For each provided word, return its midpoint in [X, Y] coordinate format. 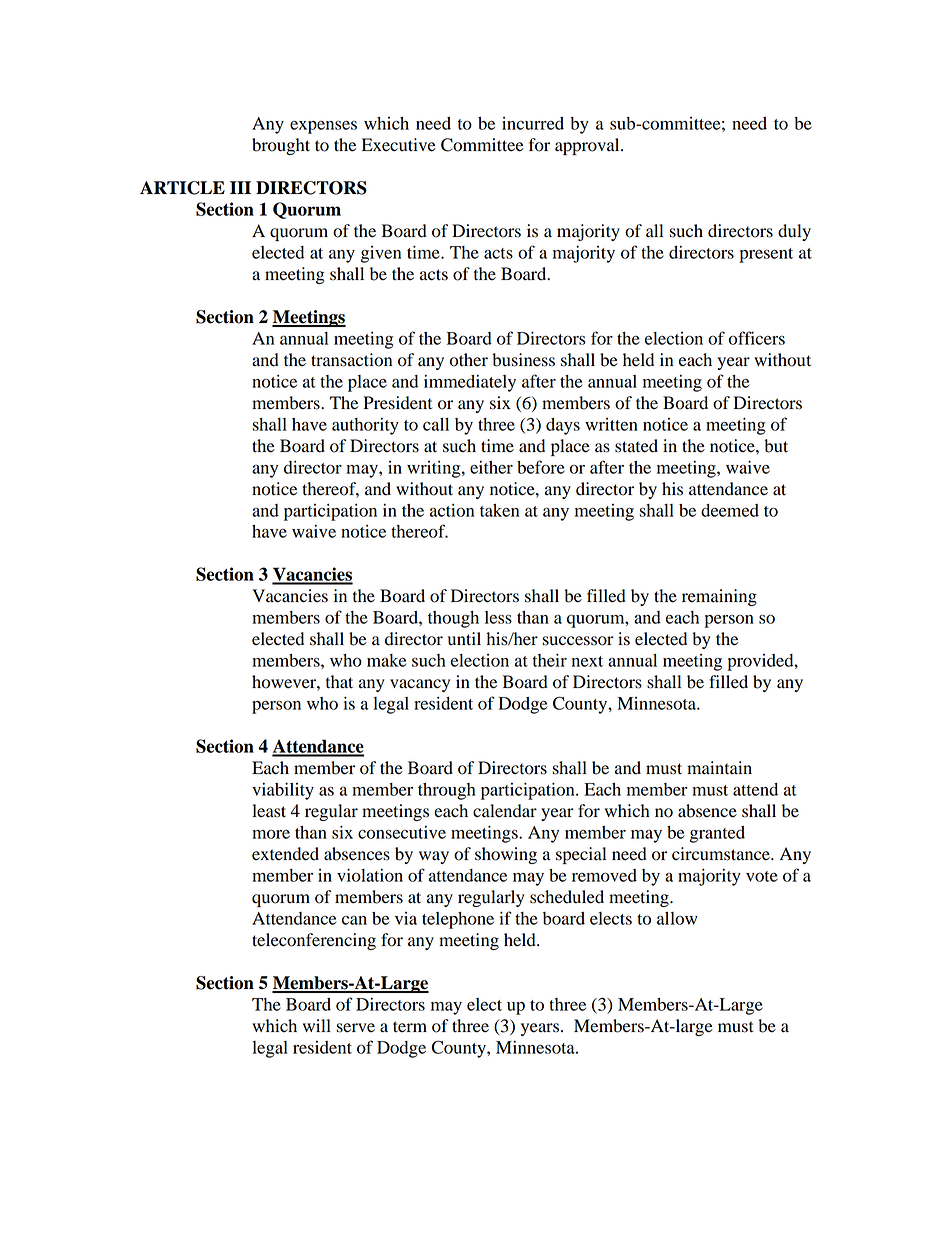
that [339, 682]
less [498, 617]
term [410, 1027]
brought [281, 146]
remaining [719, 597]
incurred [533, 123]
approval [588, 146]
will [317, 1025]
